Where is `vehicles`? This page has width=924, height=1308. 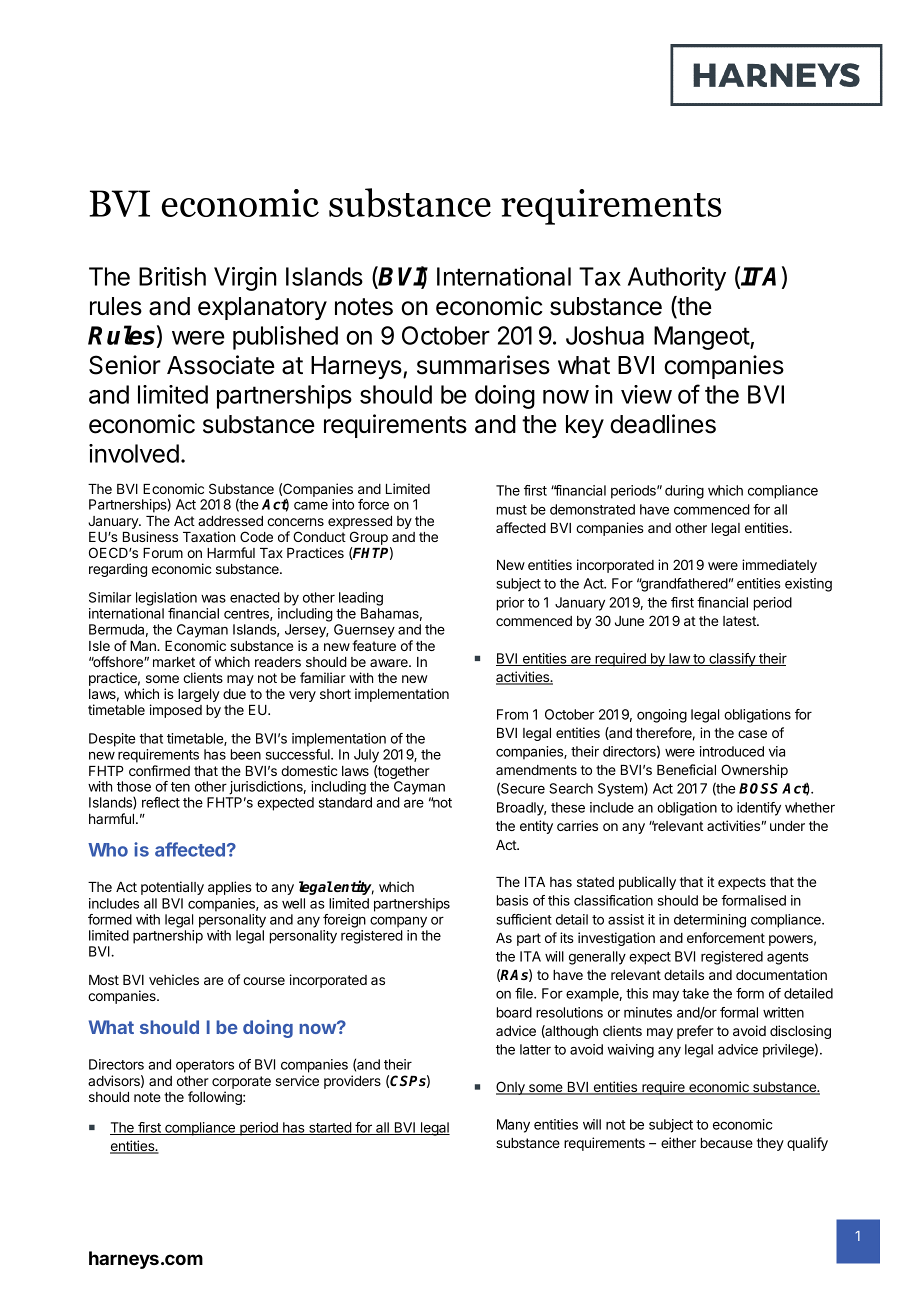 vehicles is located at coordinates (174, 979).
